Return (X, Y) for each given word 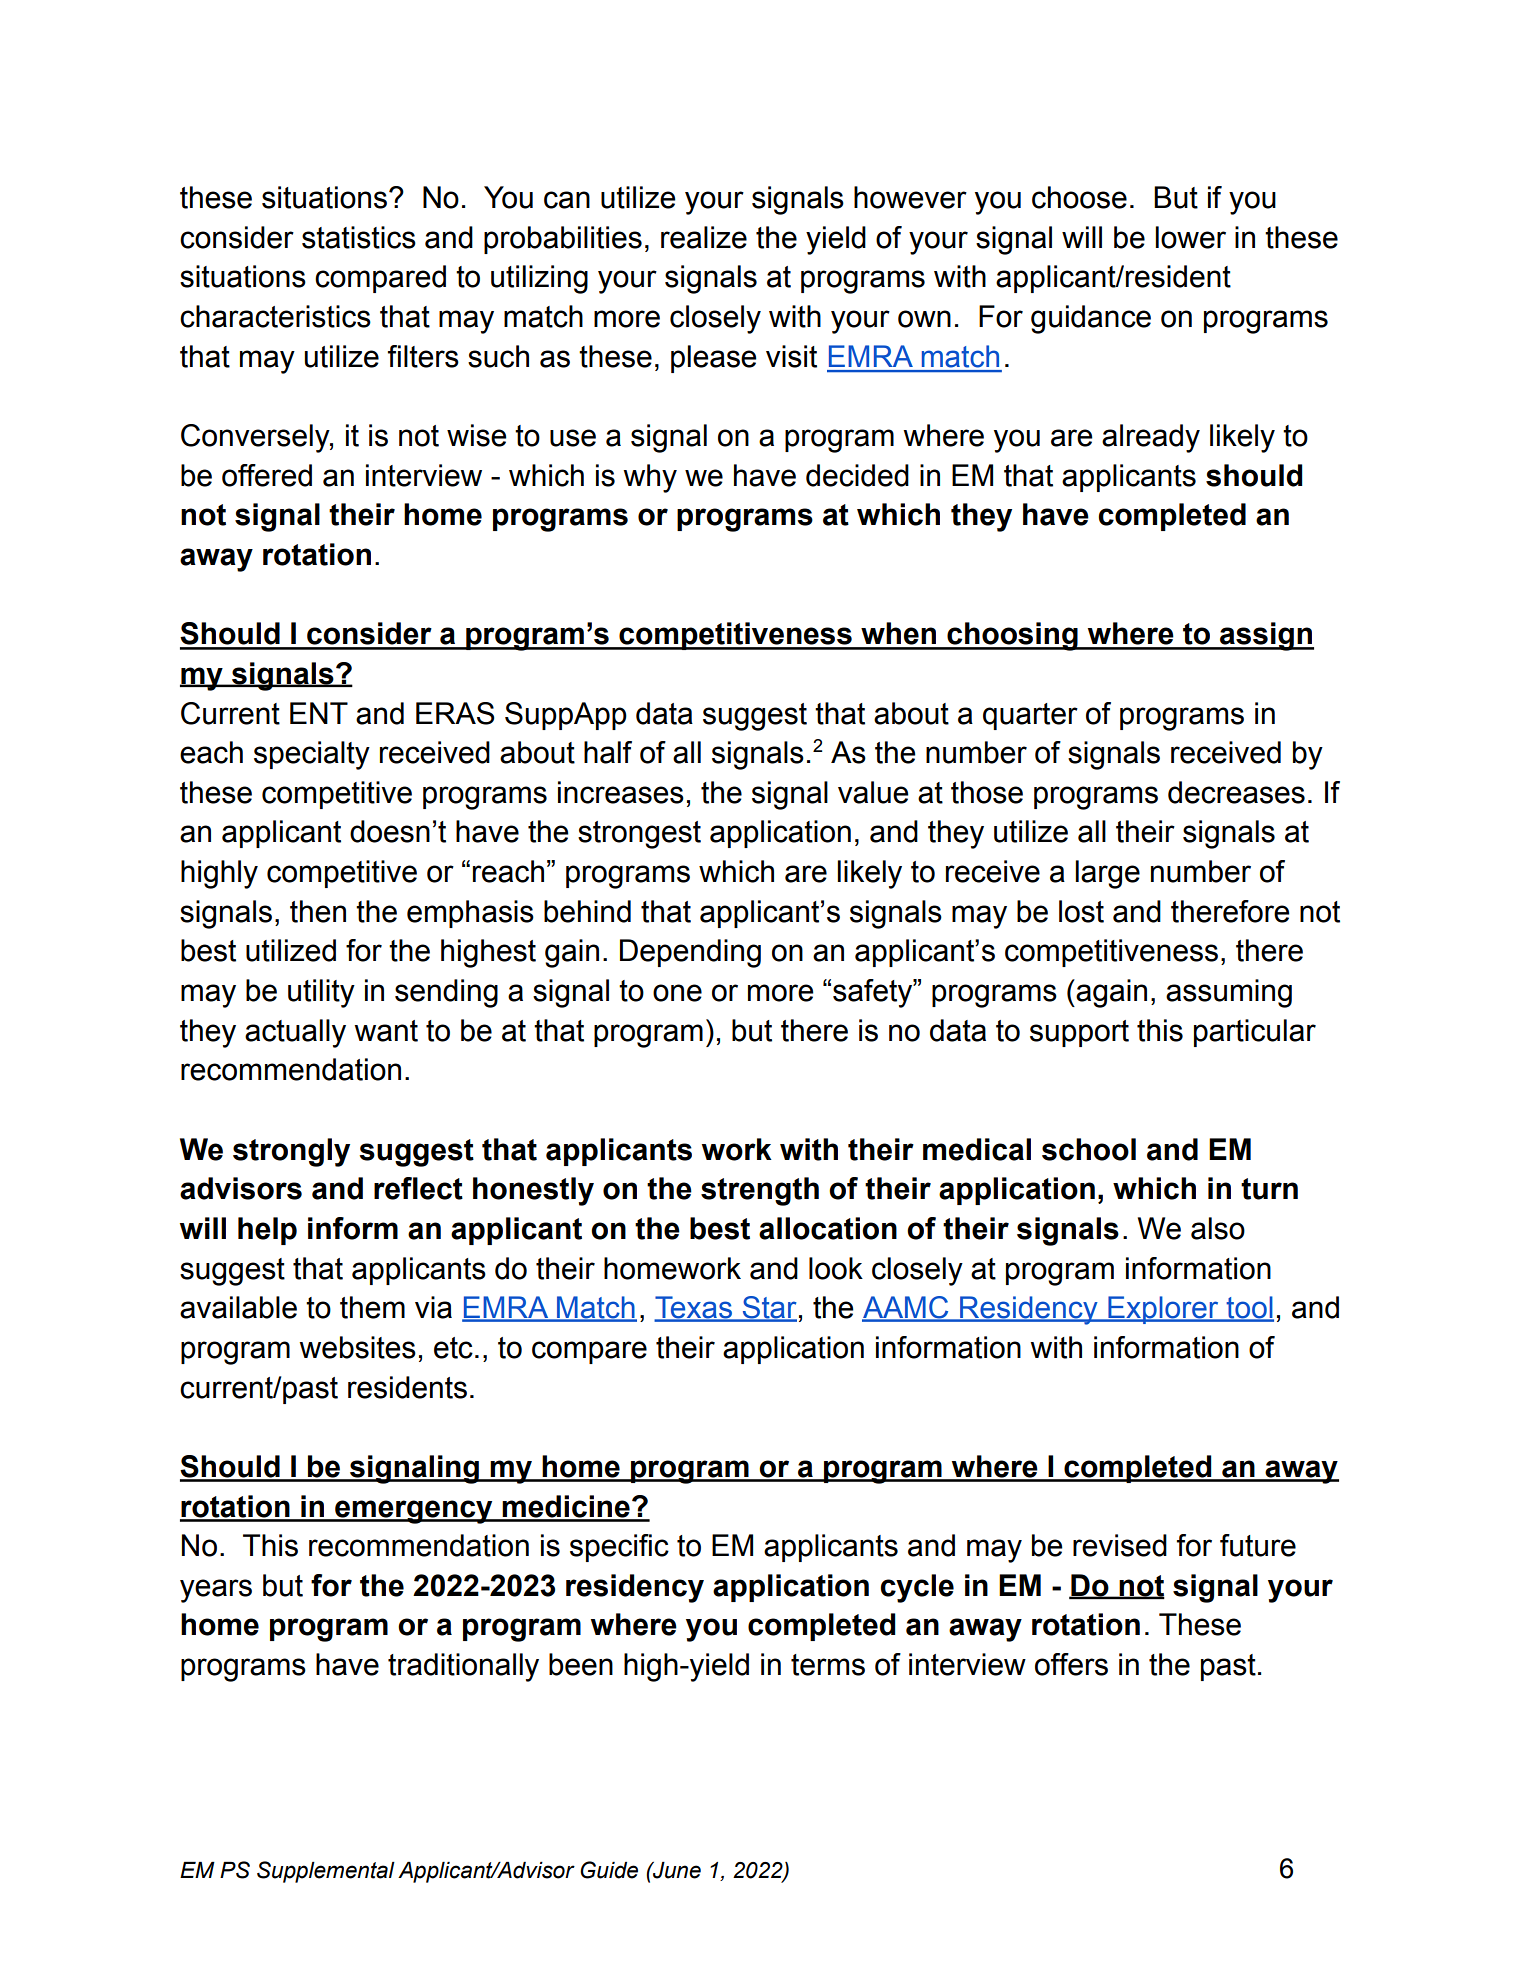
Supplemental (326, 1872)
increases (621, 792)
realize (704, 237)
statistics (359, 237)
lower (1190, 237)
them (372, 1307)
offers (1071, 1664)
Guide (609, 1870)
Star (768, 1308)
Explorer (1163, 1310)
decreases (1236, 792)
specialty (312, 755)
